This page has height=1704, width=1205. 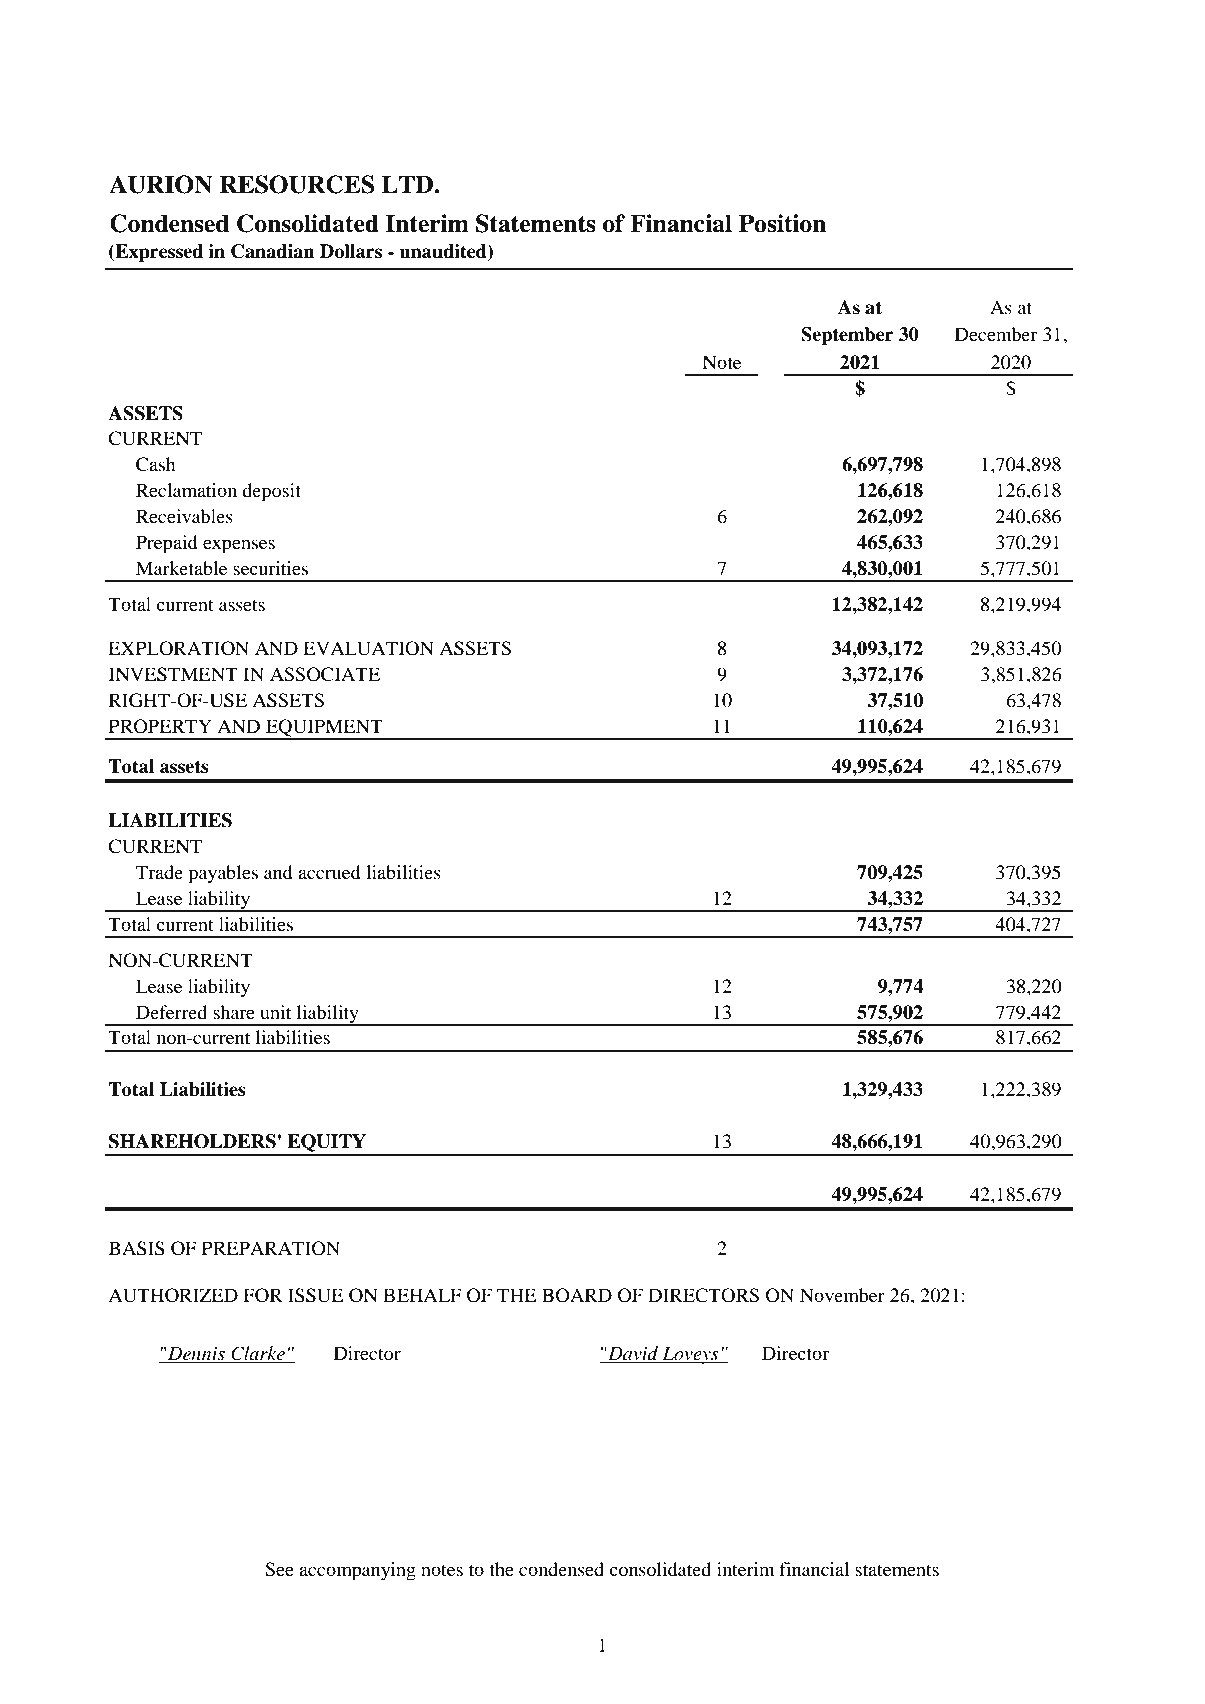 What do you see at coordinates (159, 872) in the page?
I see `Trade` at bounding box center [159, 872].
